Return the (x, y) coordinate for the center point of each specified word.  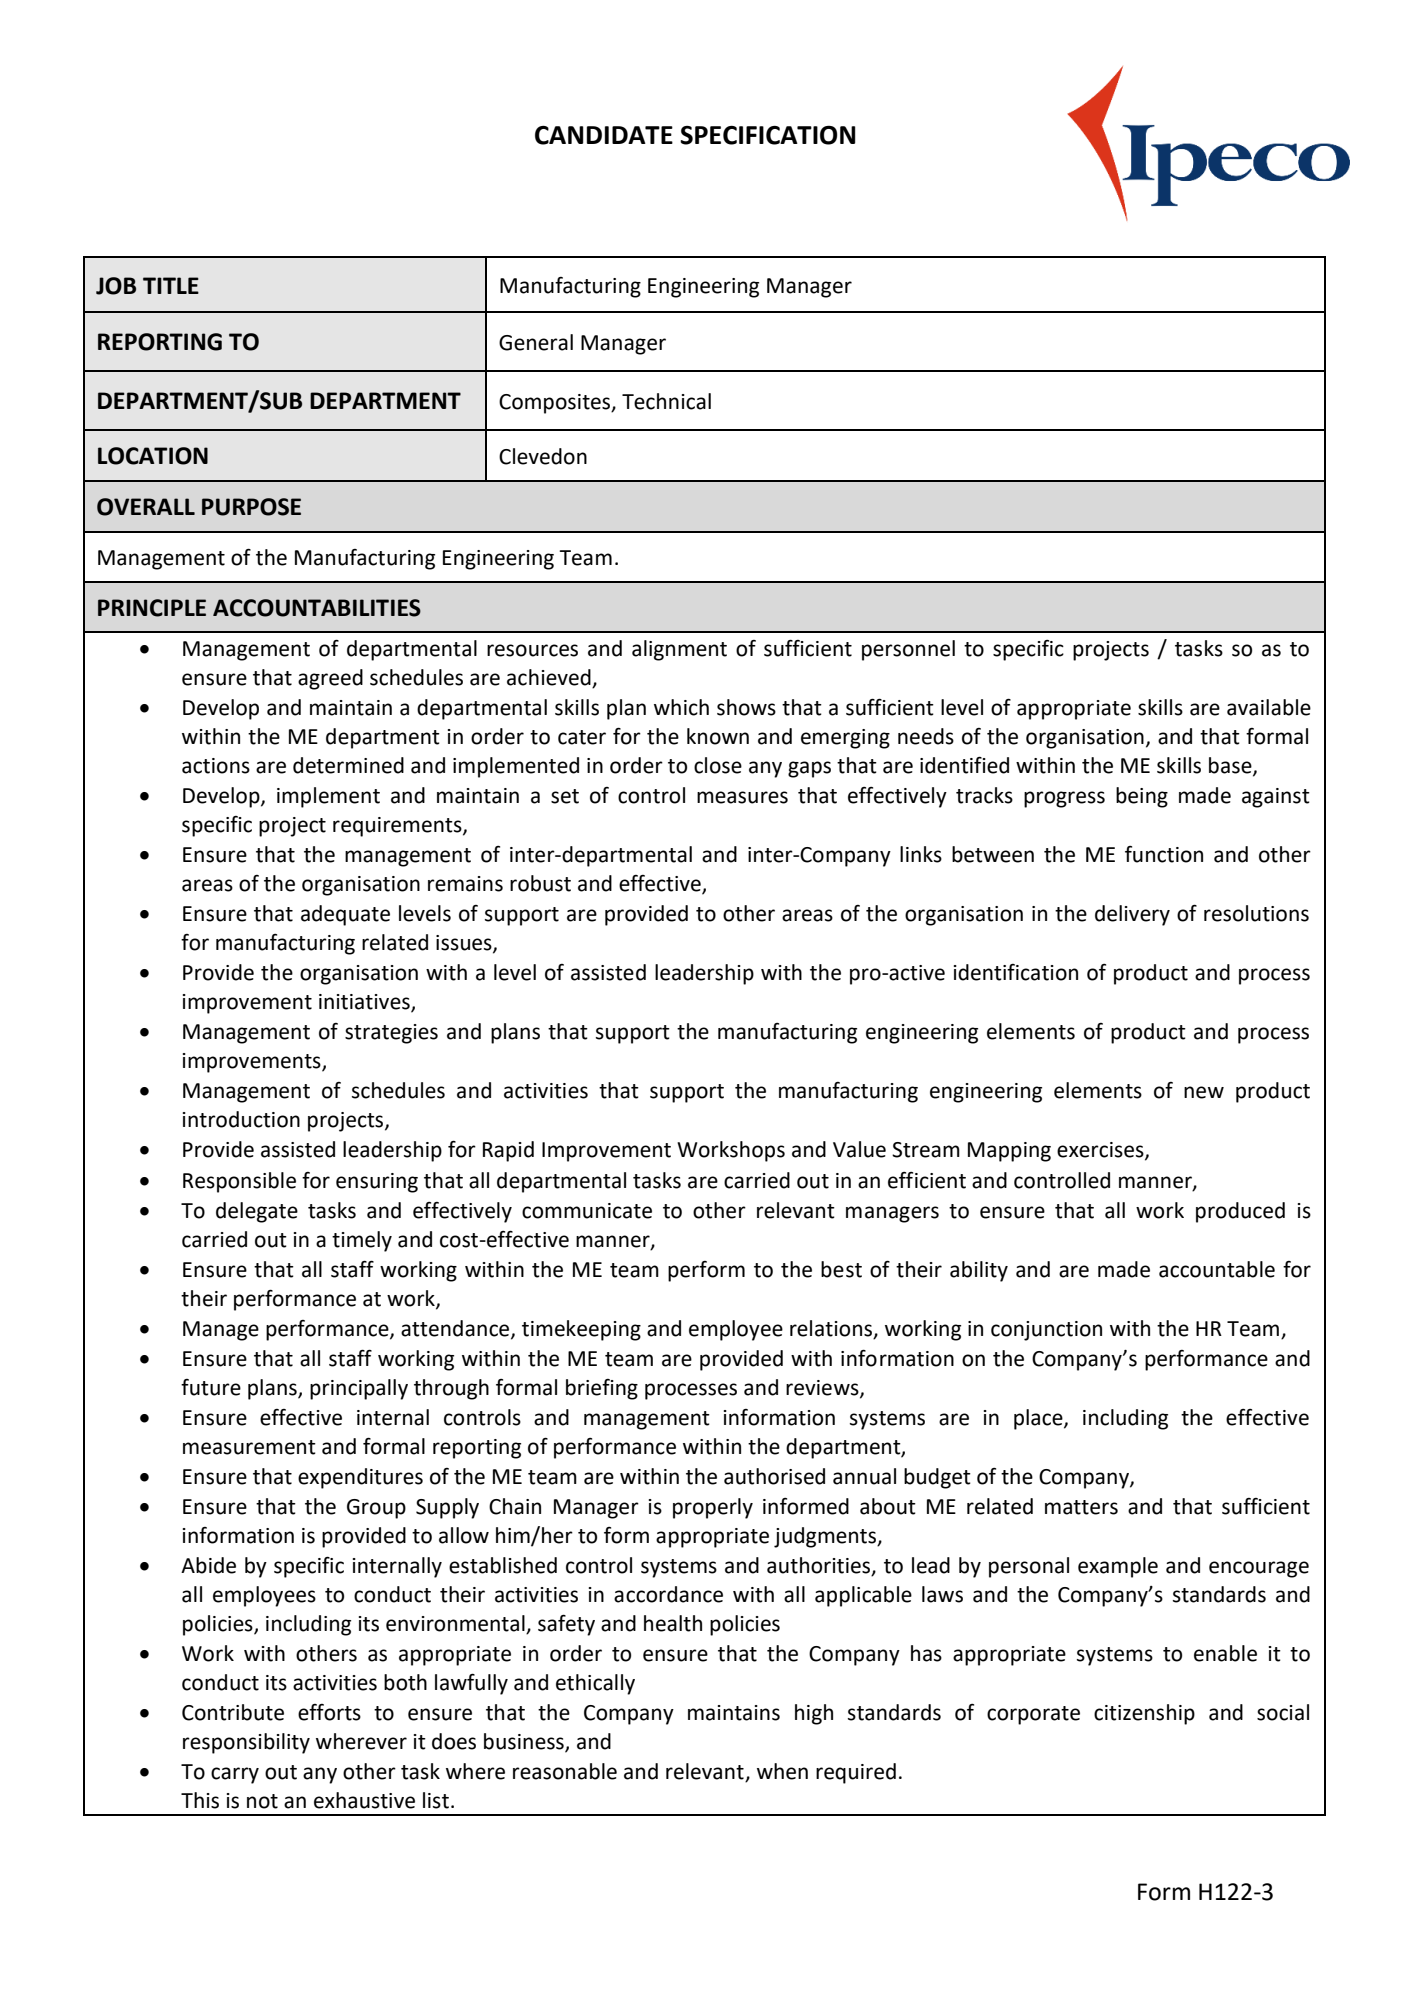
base (1231, 766)
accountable (1217, 1269)
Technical (666, 401)
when (782, 1771)
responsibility (246, 1743)
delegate (257, 1212)
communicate (587, 1211)
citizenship (1144, 1714)
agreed (330, 679)
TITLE (171, 285)
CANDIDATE (604, 135)
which (681, 707)
